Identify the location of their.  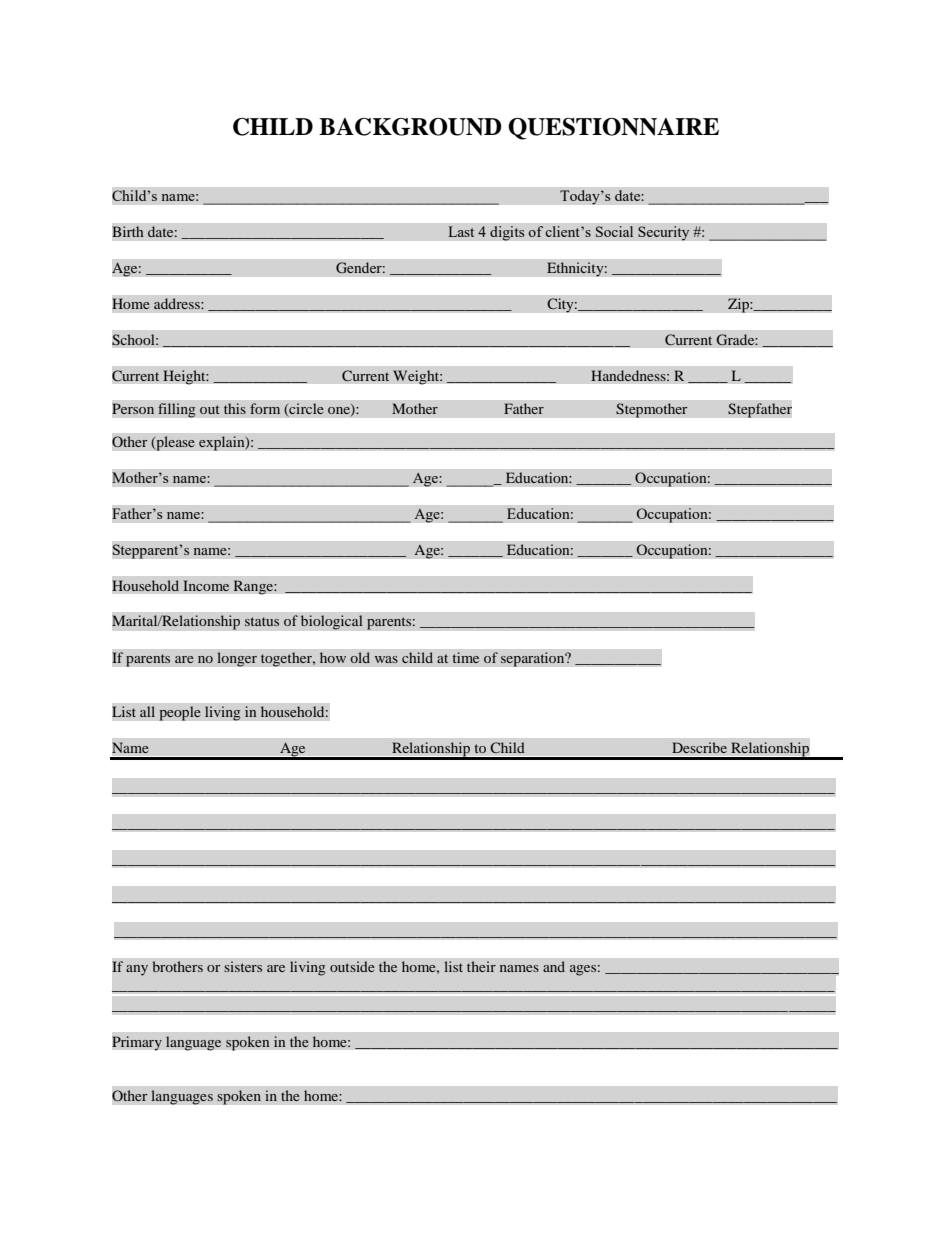
(481, 966).
